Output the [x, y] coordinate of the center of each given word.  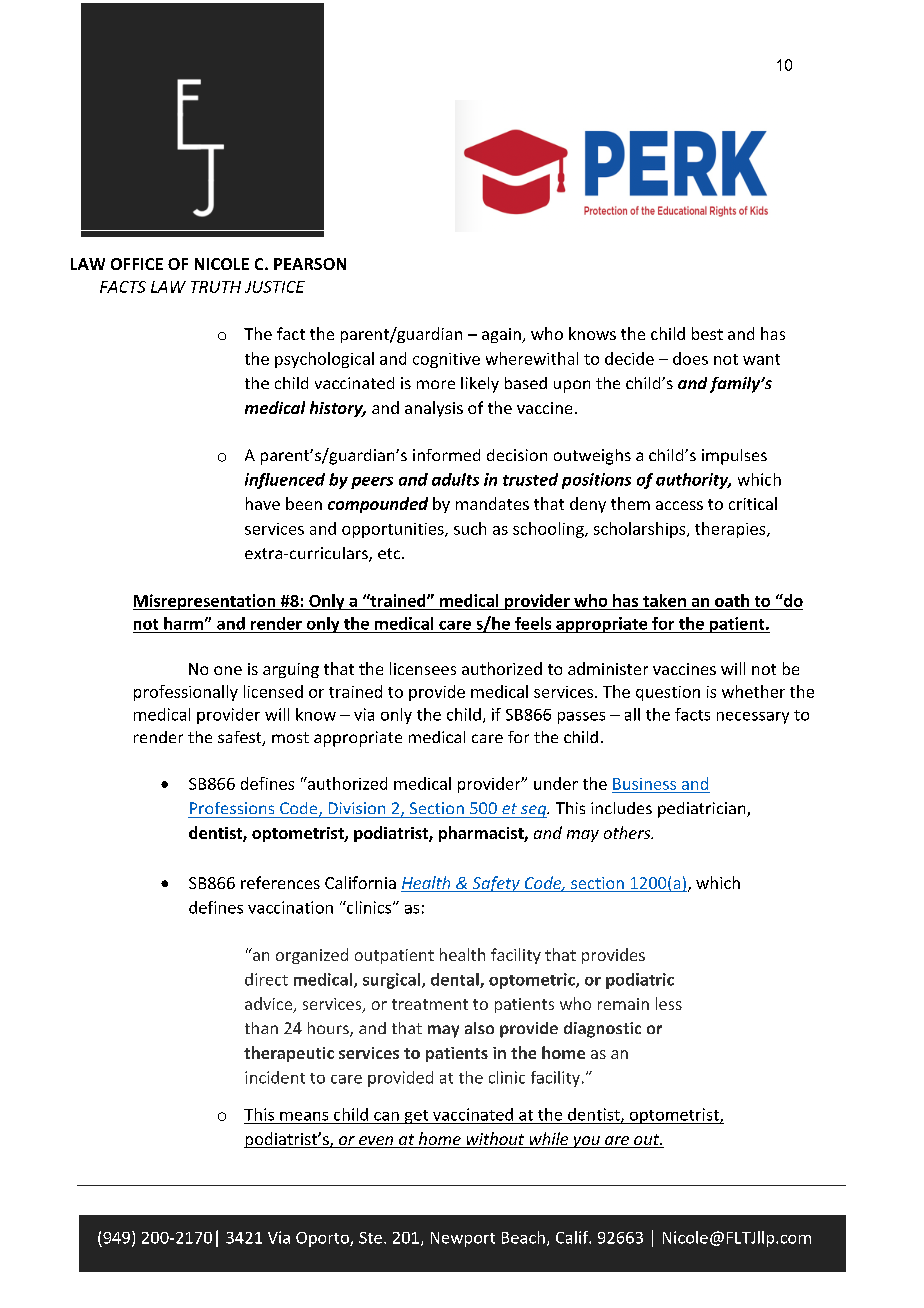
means [304, 1116]
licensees [423, 668]
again [502, 335]
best [707, 333]
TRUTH [216, 287]
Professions [232, 808]
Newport [463, 1239]
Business [644, 784]
